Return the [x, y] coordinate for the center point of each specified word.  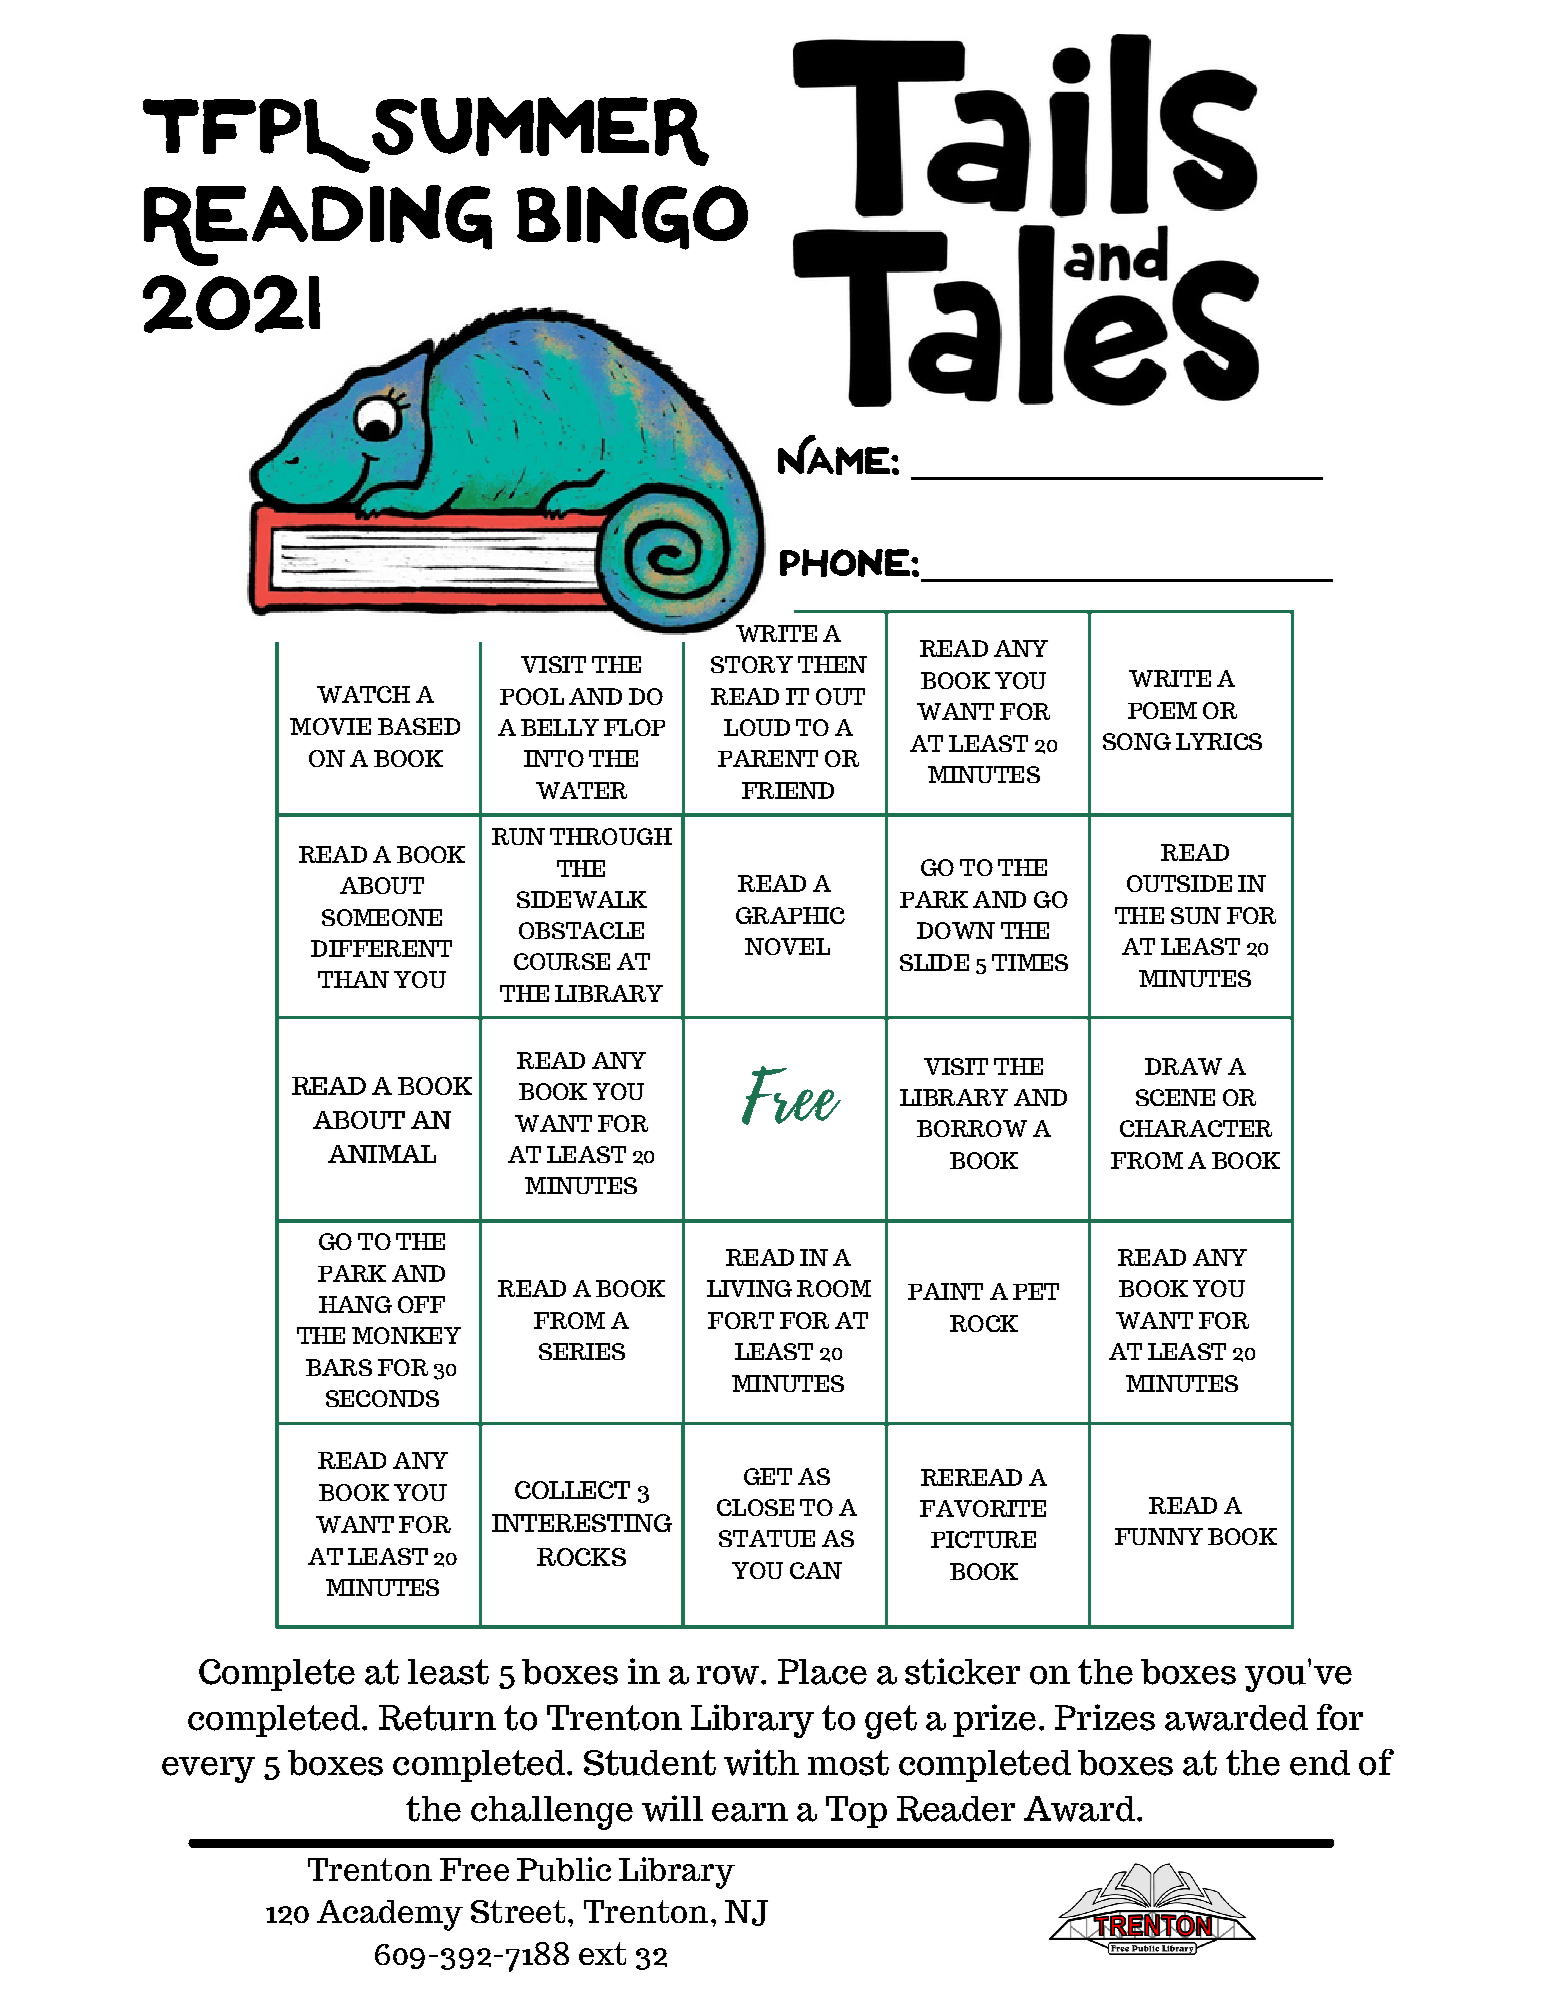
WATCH [363, 694]
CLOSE [755, 1507]
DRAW [1183, 1066]
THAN [353, 979]
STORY [752, 664]
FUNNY [1159, 1536]
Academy [390, 1915]
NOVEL [787, 946]
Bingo [632, 217]
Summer [540, 131]
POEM [1162, 710]
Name [835, 455]
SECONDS [382, 1398]
